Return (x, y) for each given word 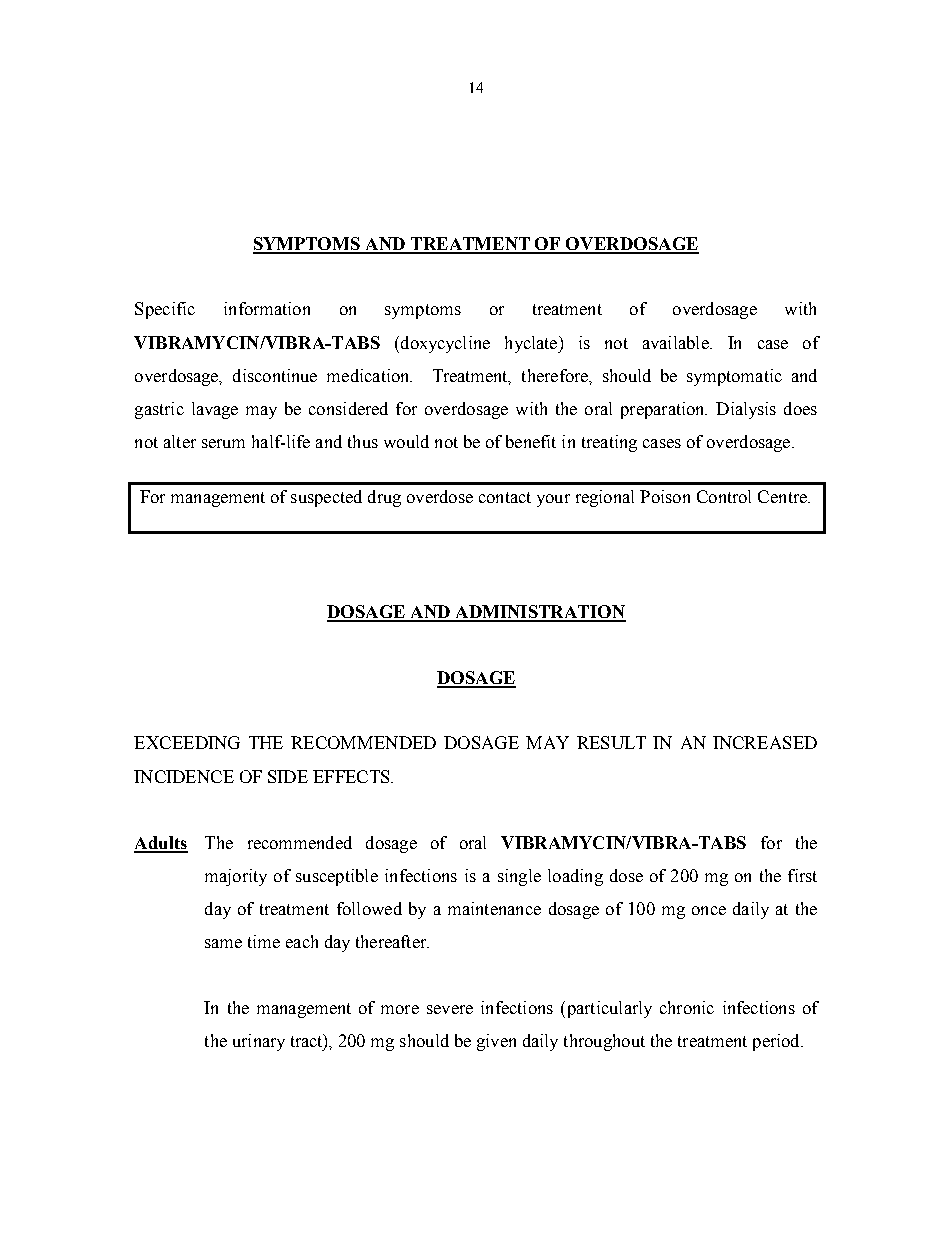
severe (450, 1009)
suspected (326, 498)
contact (505, 497)
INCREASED (765, 742)
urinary (259, 1042)
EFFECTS (352, 776)
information (267, 308)
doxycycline (444, 344)
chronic (687, 1007)
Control (724, 496)
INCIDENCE (184, 776)
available (677, 342)
